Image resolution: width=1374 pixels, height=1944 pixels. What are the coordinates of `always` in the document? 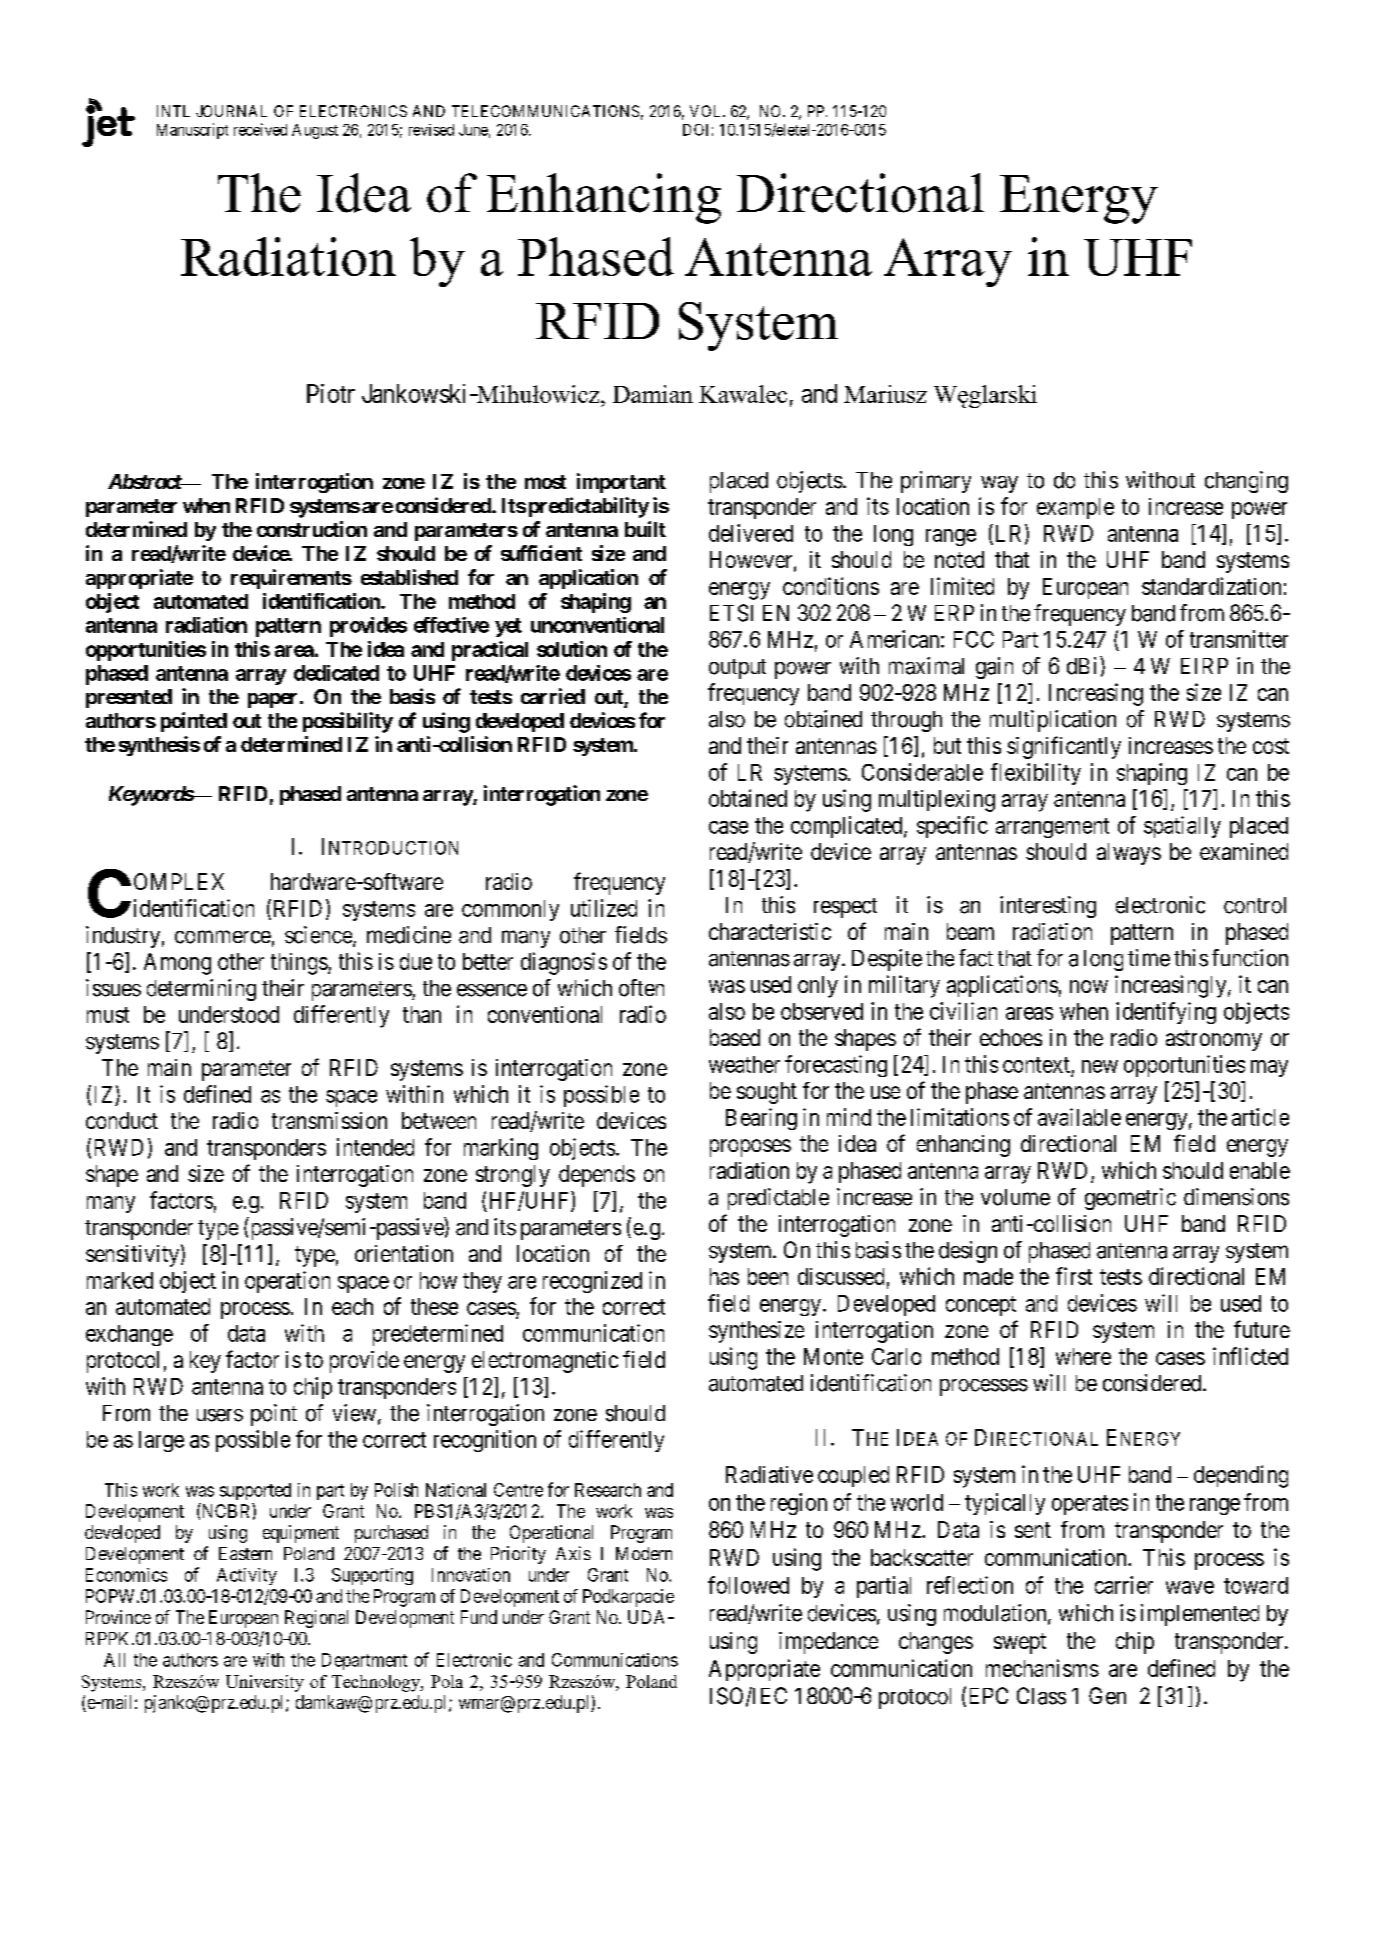 It's located at (1129, 854).
